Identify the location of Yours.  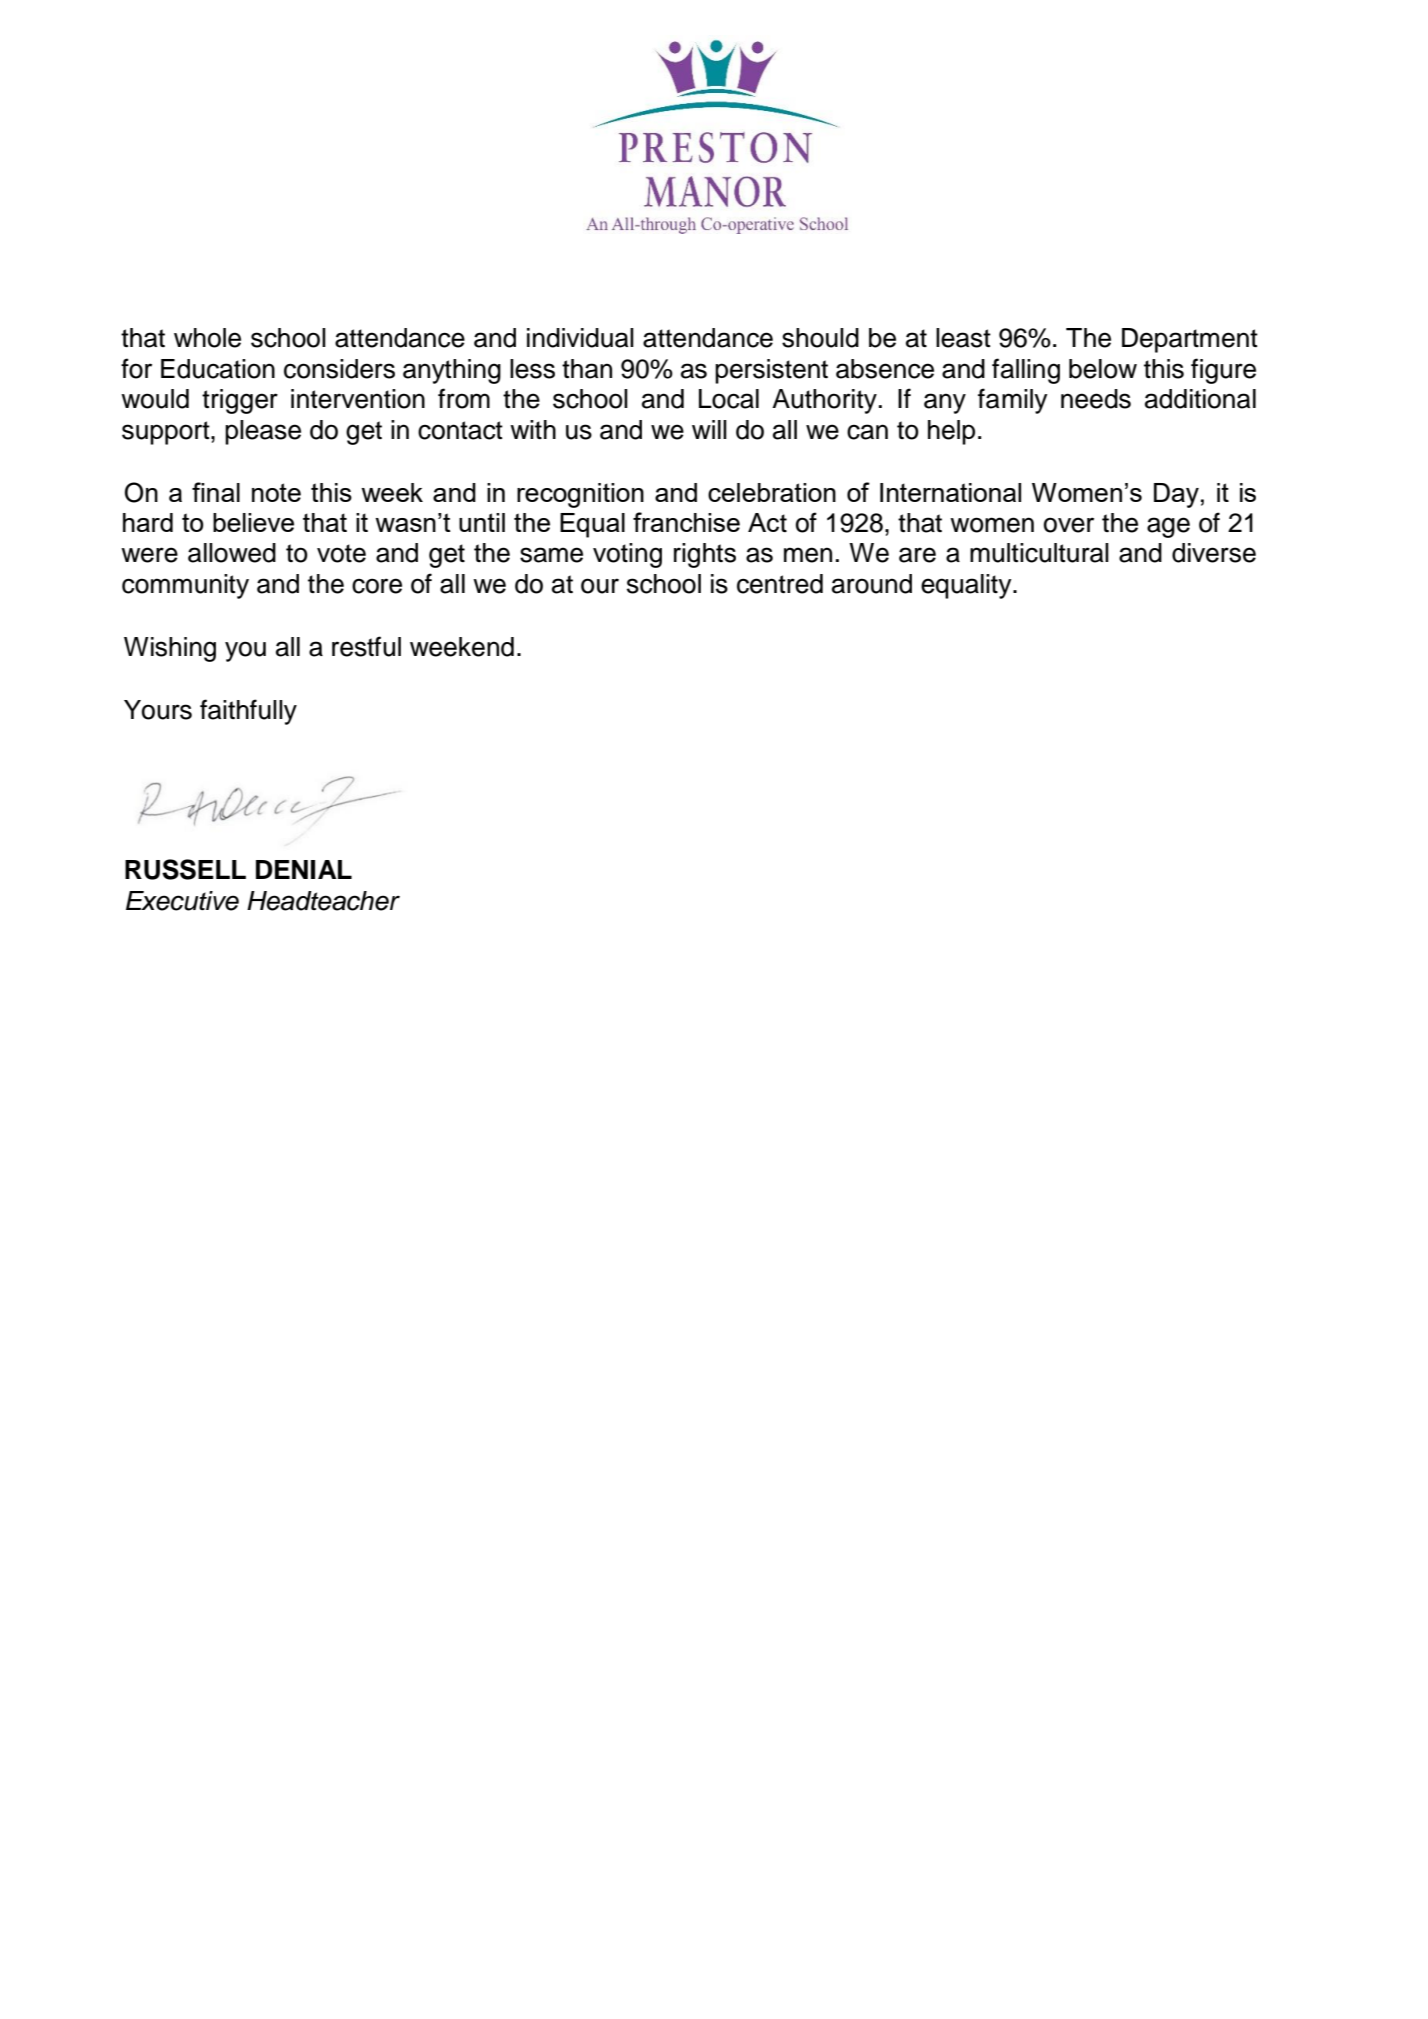
(158, 710).
